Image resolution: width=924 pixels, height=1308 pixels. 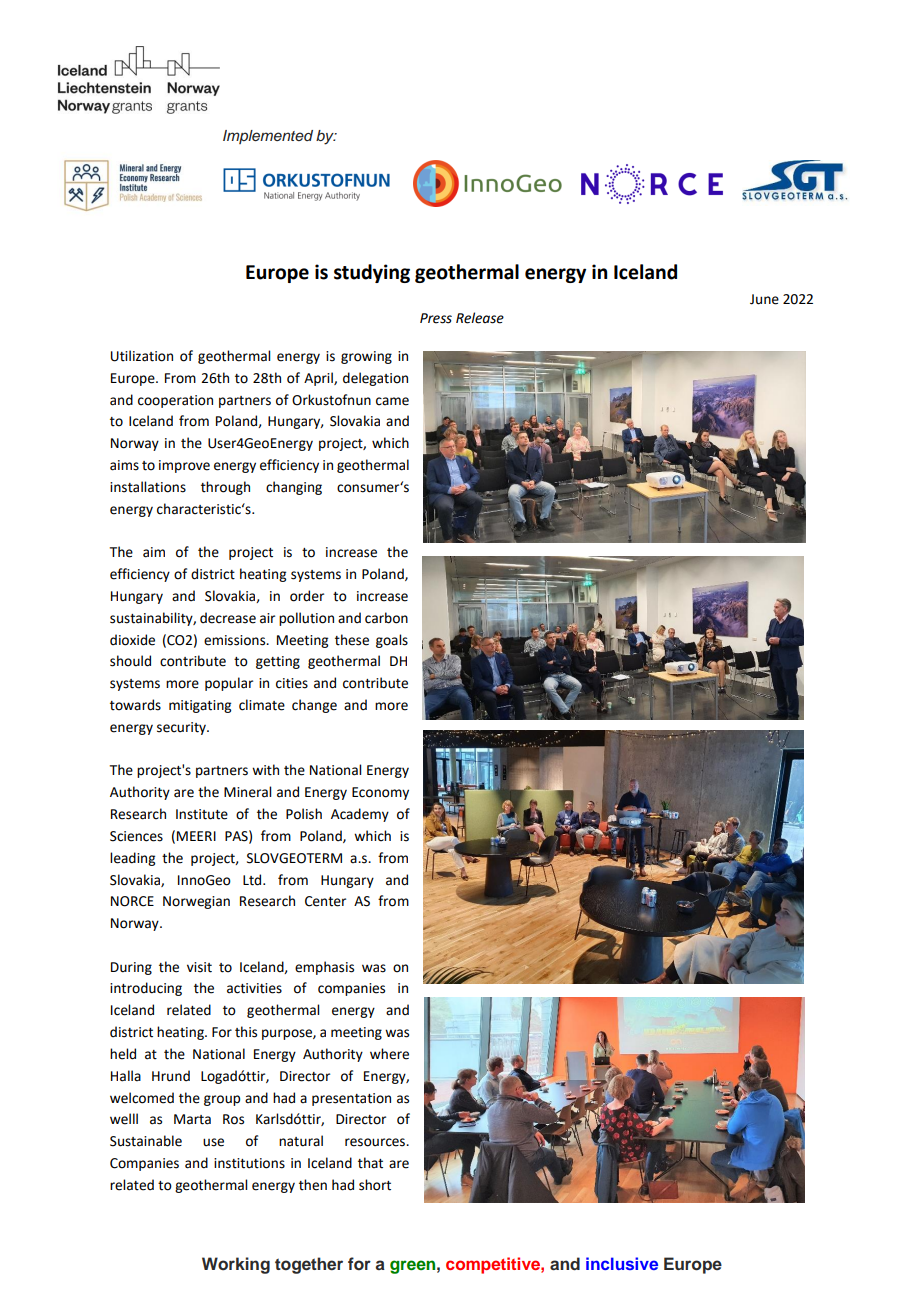 What do you see at coordinates (236, 1265) in the screenshot?
I see `Working` at bounding box center [236, 1265].
